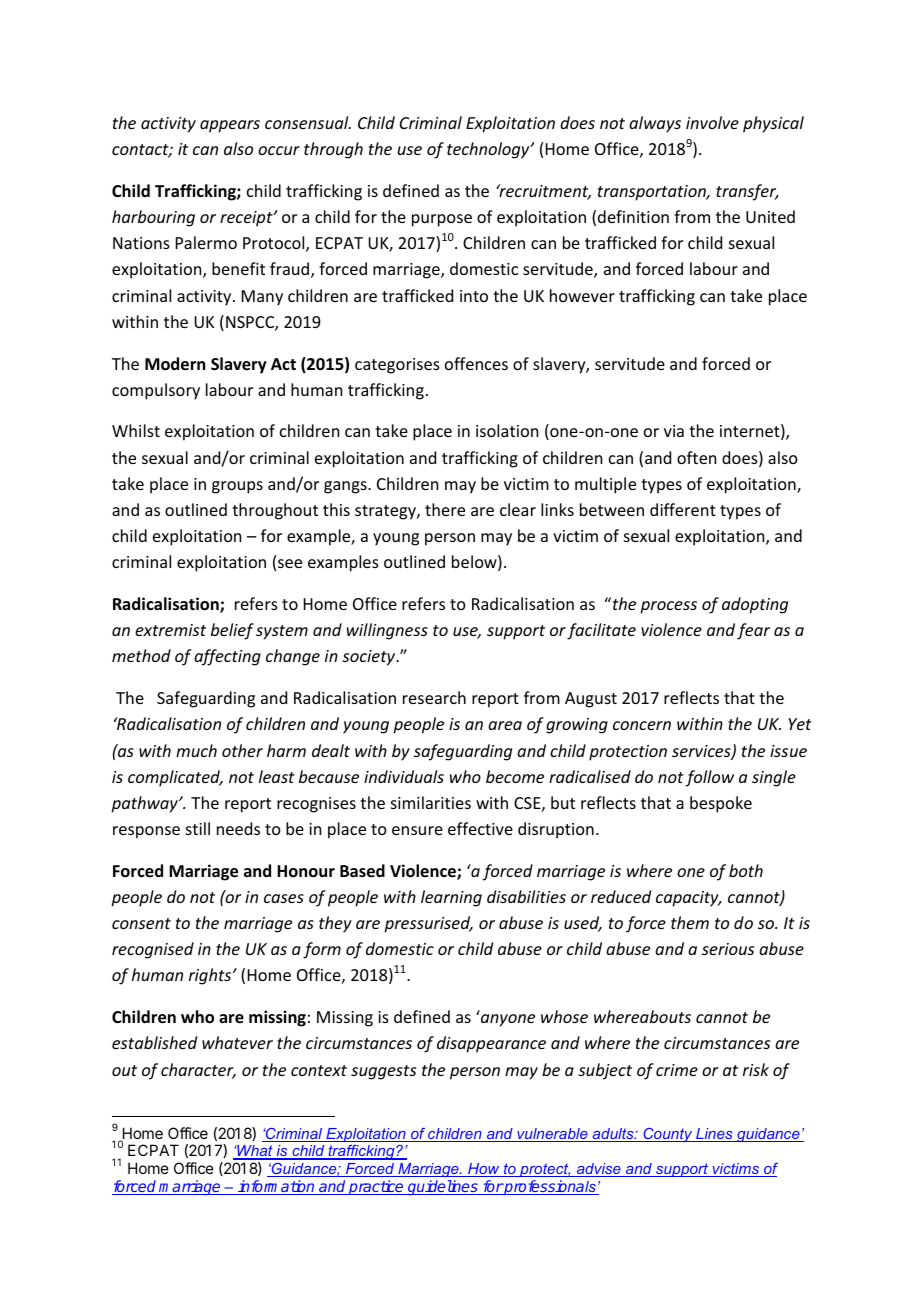 This screenshot has height=1308, width=924. Describe the element at coordinates (552, 1135) in the screenshot. I see `vulnerable` at that location.
